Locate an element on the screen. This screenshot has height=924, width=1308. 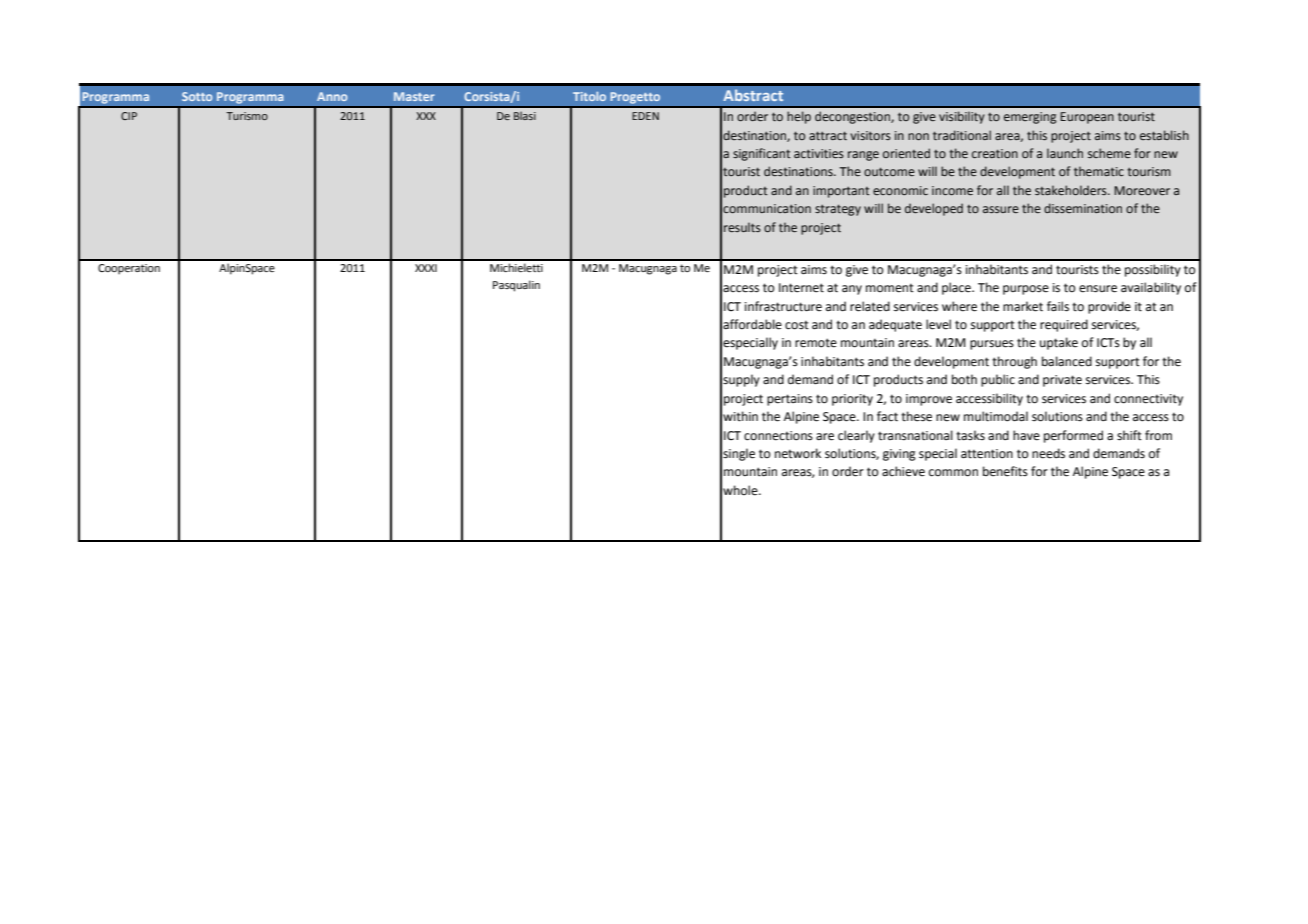
connections is located at coordinates (778, 436).
